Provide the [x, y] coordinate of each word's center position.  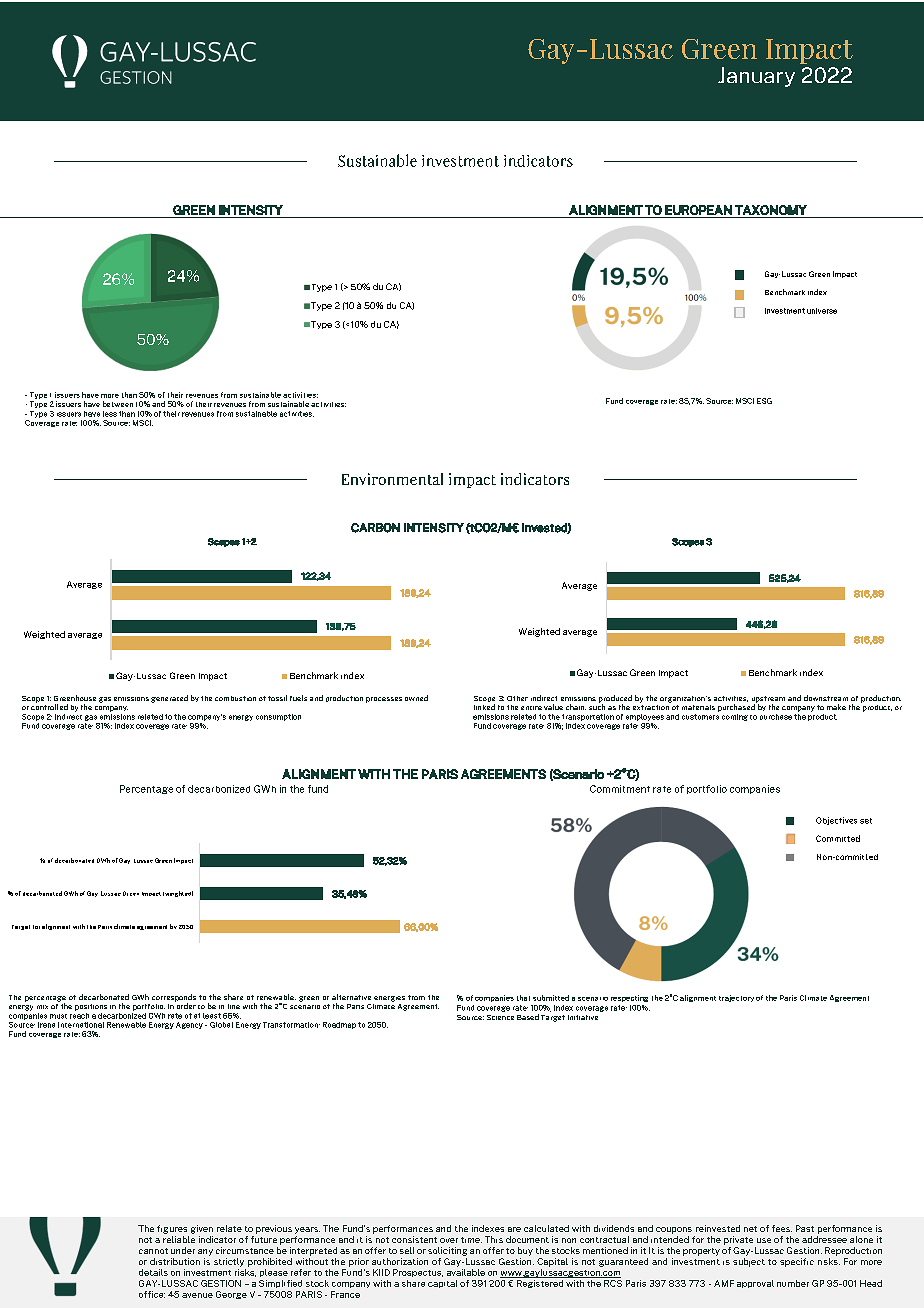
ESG [764, 401]
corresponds [174, 999]
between [118, 404]
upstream [768, 700]
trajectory [736, 998]
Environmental [392, 479]
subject [749, 1262]
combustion [235, 698]
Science [500, 1017]
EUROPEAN [698, 210]
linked [484, 707]
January [756, 77]
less [110, 414]
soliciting [447, 1251]
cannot [153, 1251]
